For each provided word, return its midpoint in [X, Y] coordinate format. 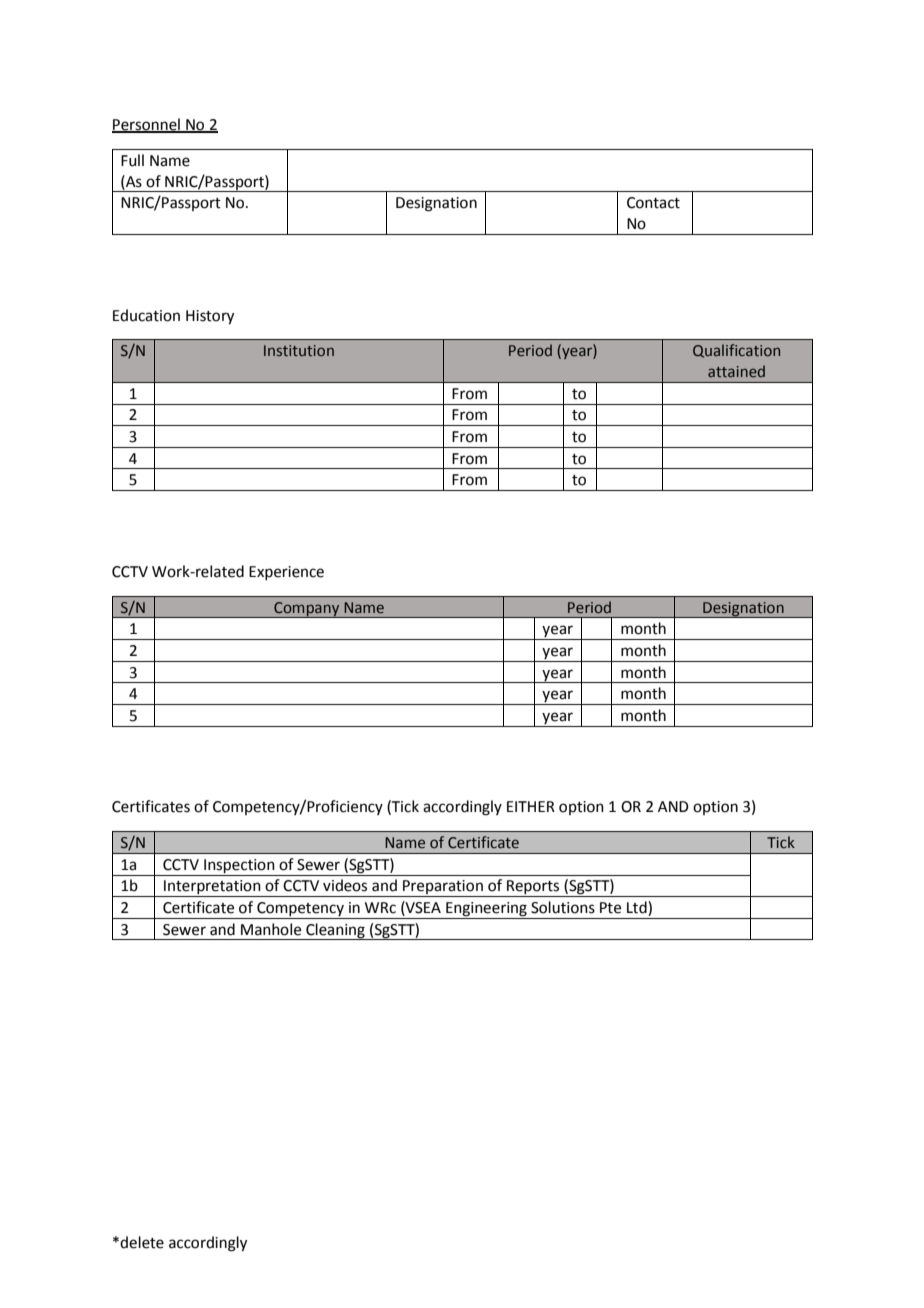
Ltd [638, 908]
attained [736, 371]
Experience [286, 573]
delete [142, 1242]
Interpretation [212, 888]
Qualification [736, 351]
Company [307, 610]
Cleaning [335, 931]
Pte [610, 908]
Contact [653, 203]
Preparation [443, 888]
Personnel [147, 125]
